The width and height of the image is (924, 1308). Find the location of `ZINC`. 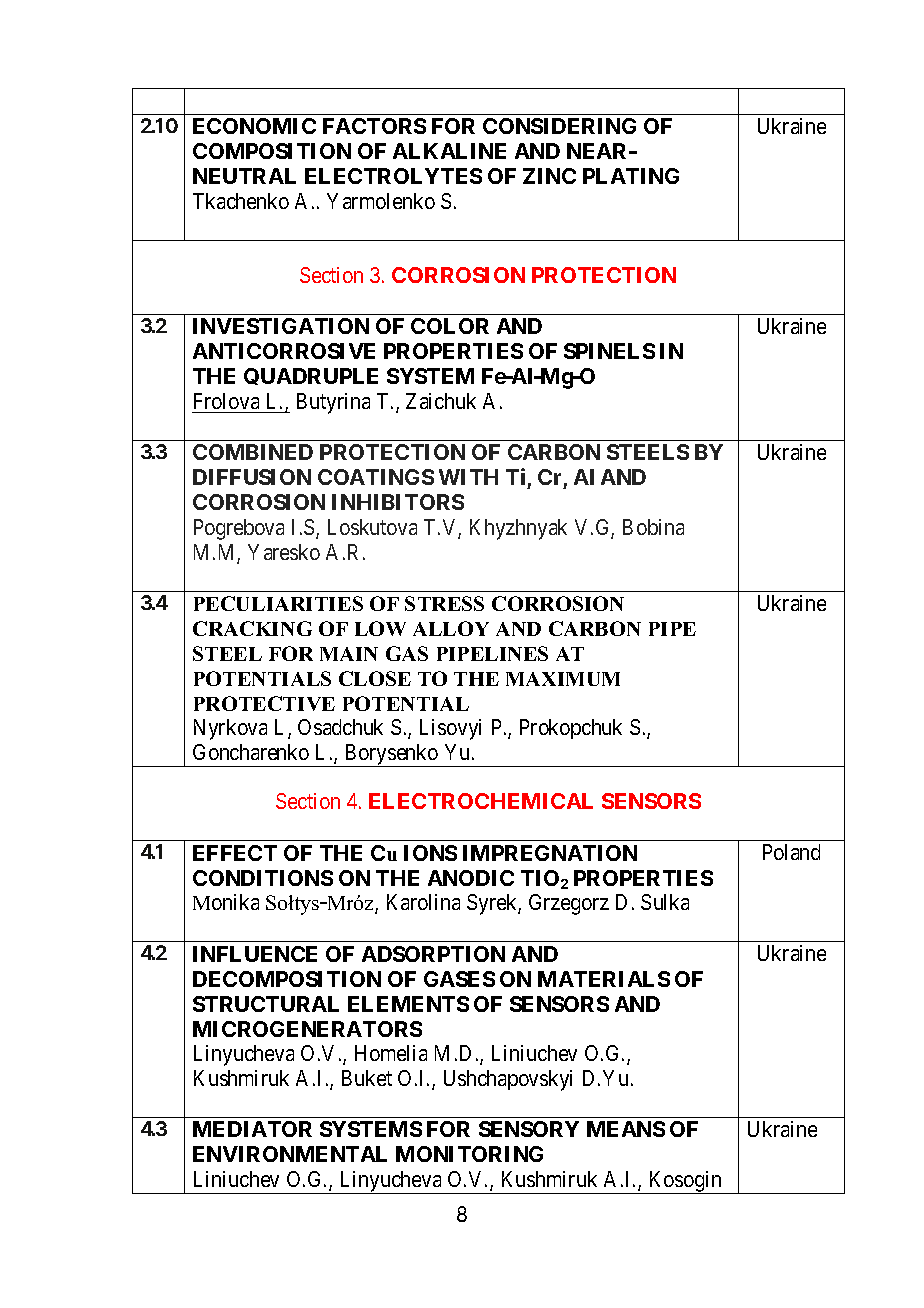

ZINC is located at coordinates (549, 176).
